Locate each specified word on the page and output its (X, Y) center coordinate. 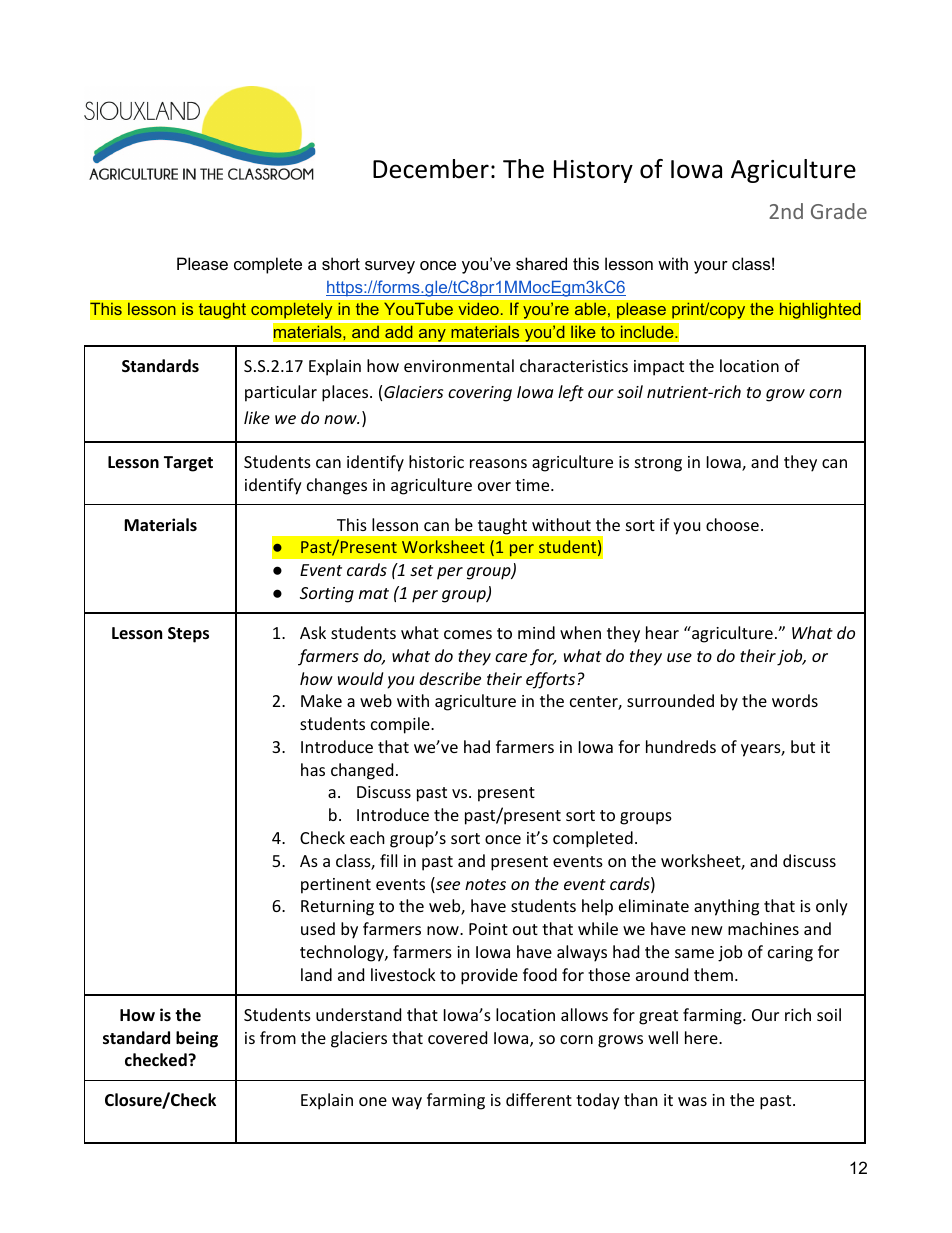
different (539, 1099)
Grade (839, 211)
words (795, 700)
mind (536, 632)
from (278, 1037)
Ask (313, 632)
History (593, 171)
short (341, 263)
